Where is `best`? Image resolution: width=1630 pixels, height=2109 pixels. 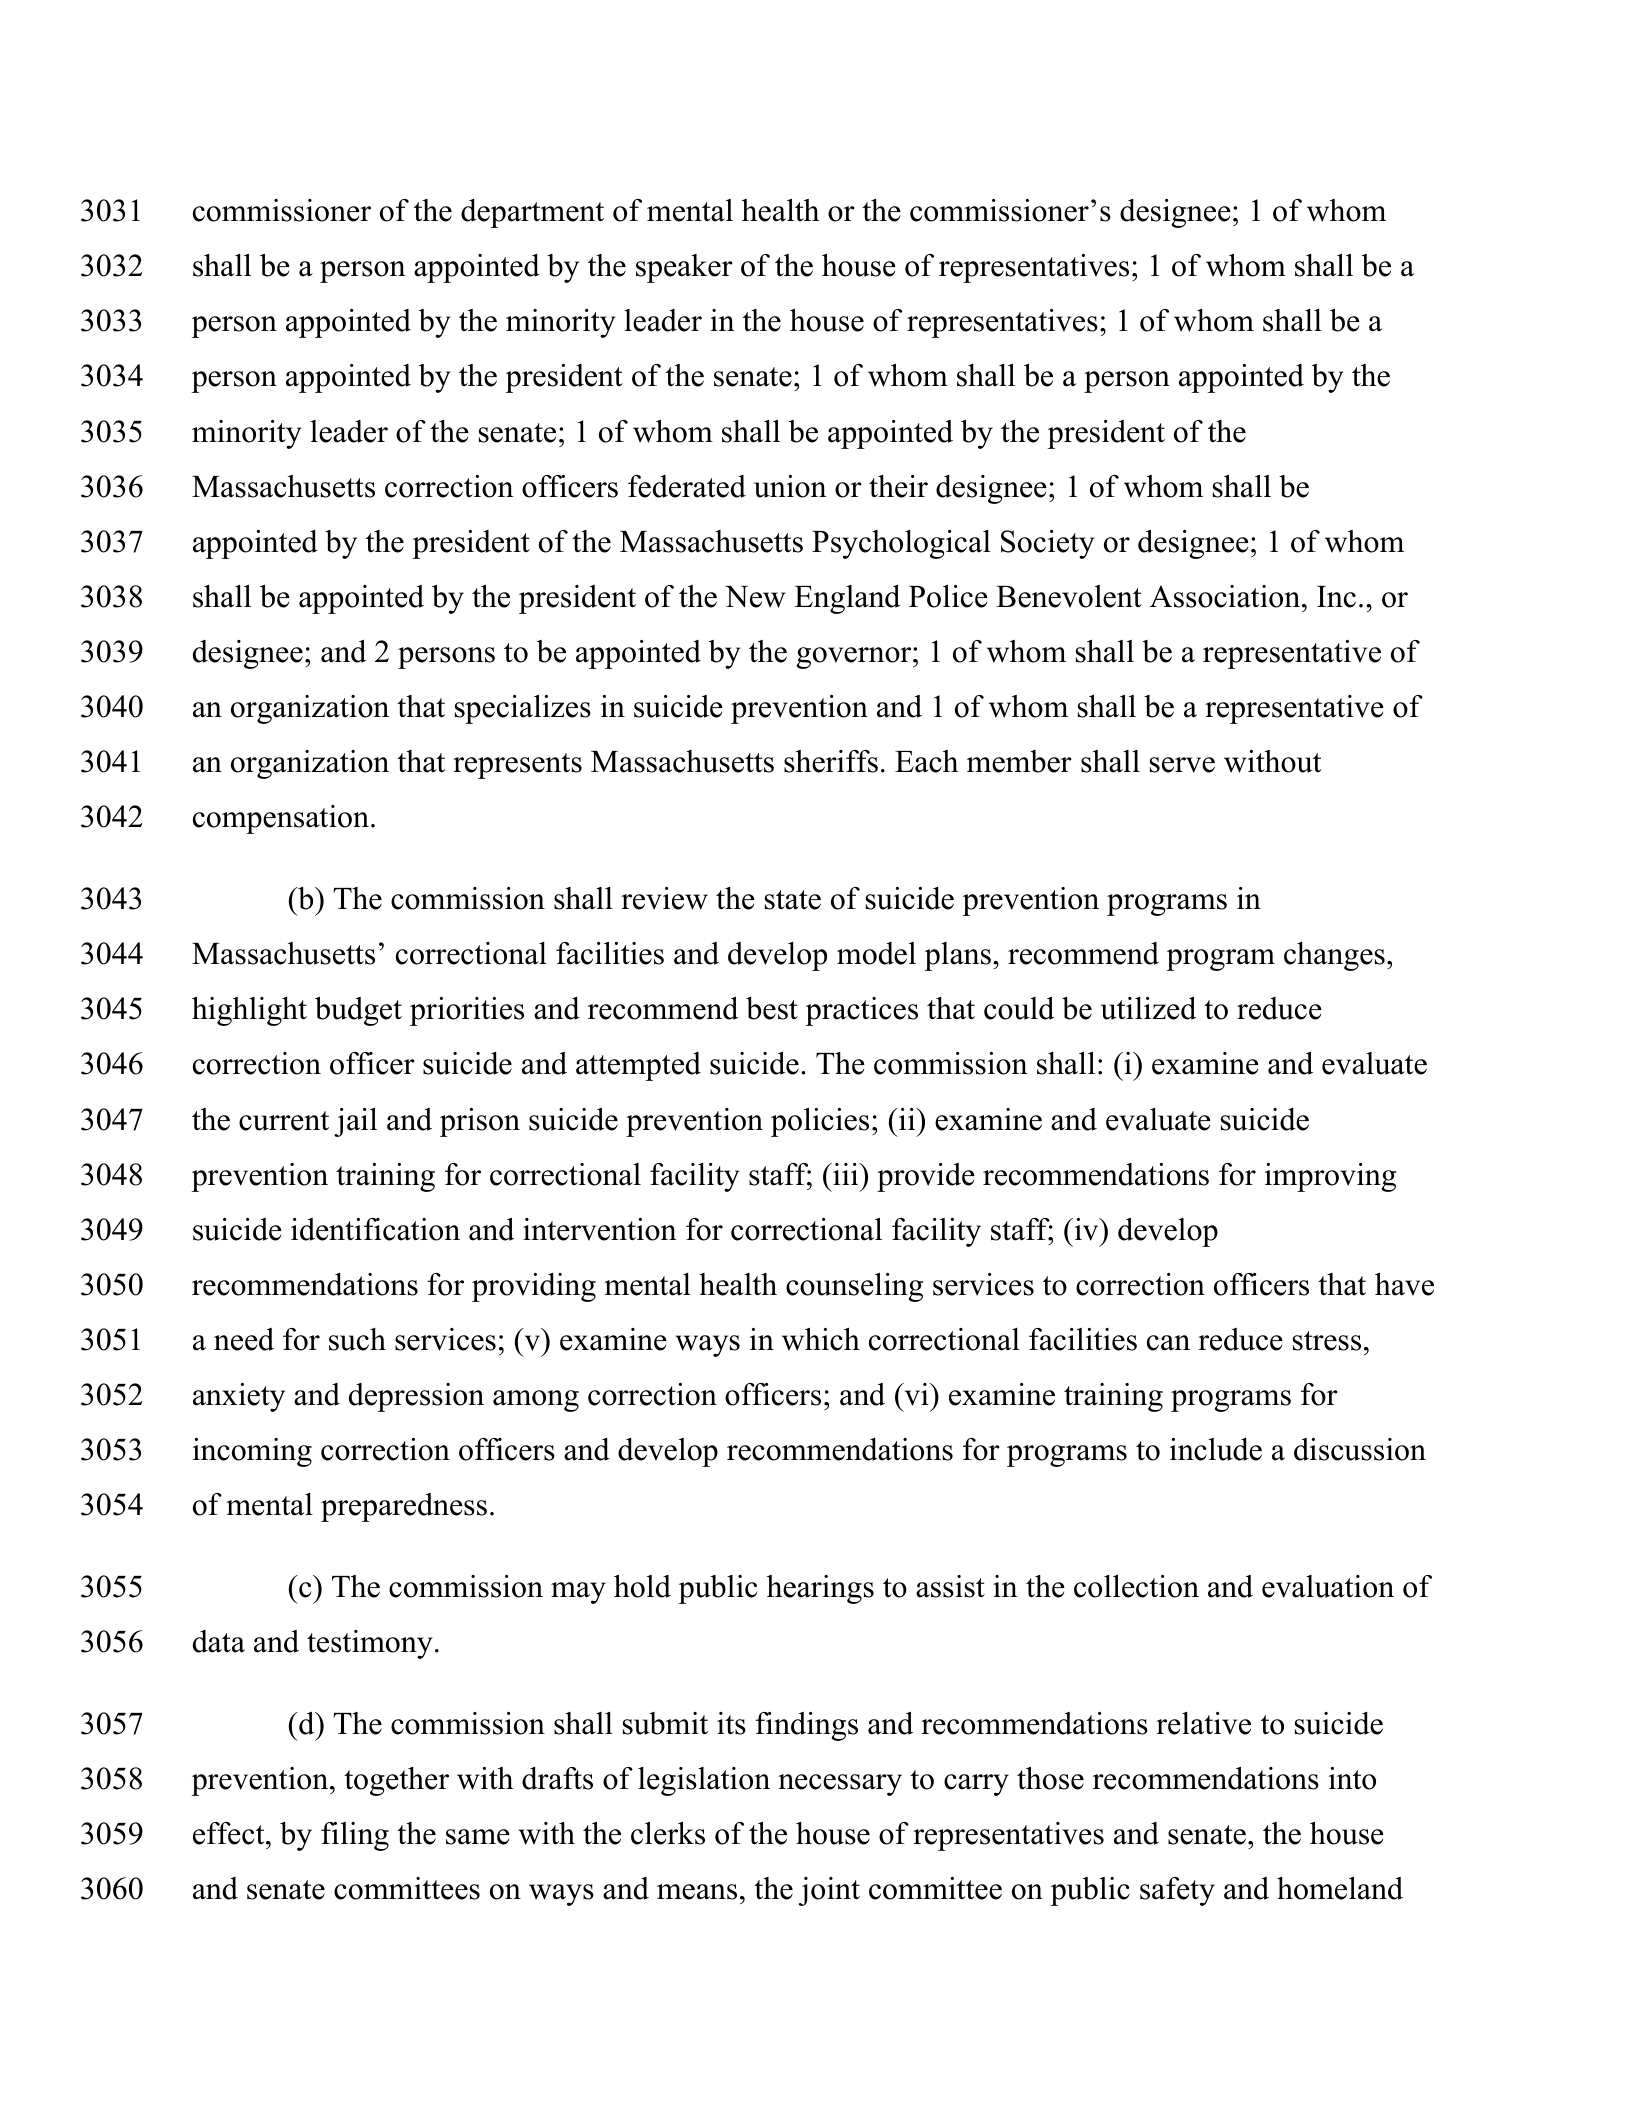 best is located at coordinates (772, 1008).
